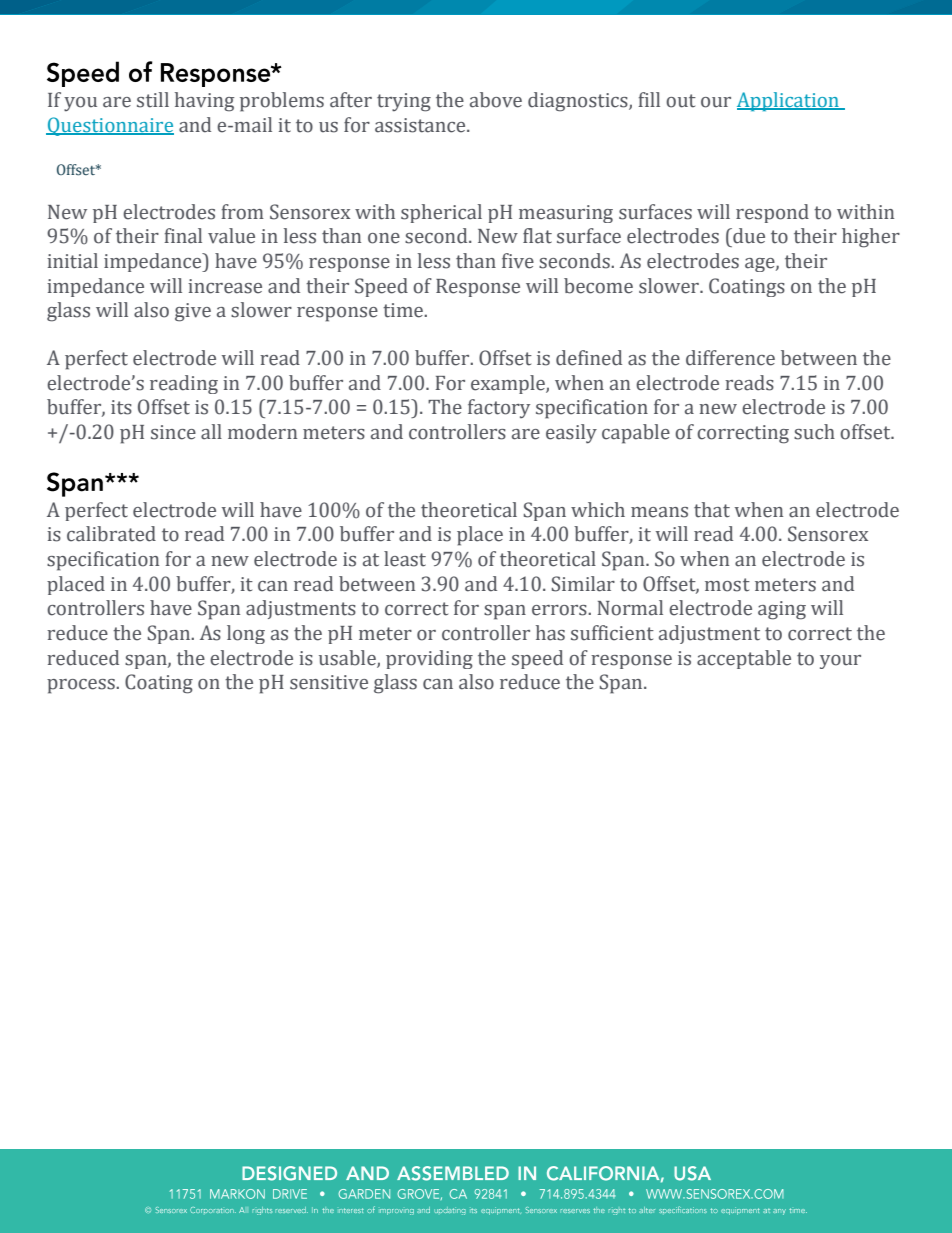  I want to click on calibrated, so click(111, 534).
